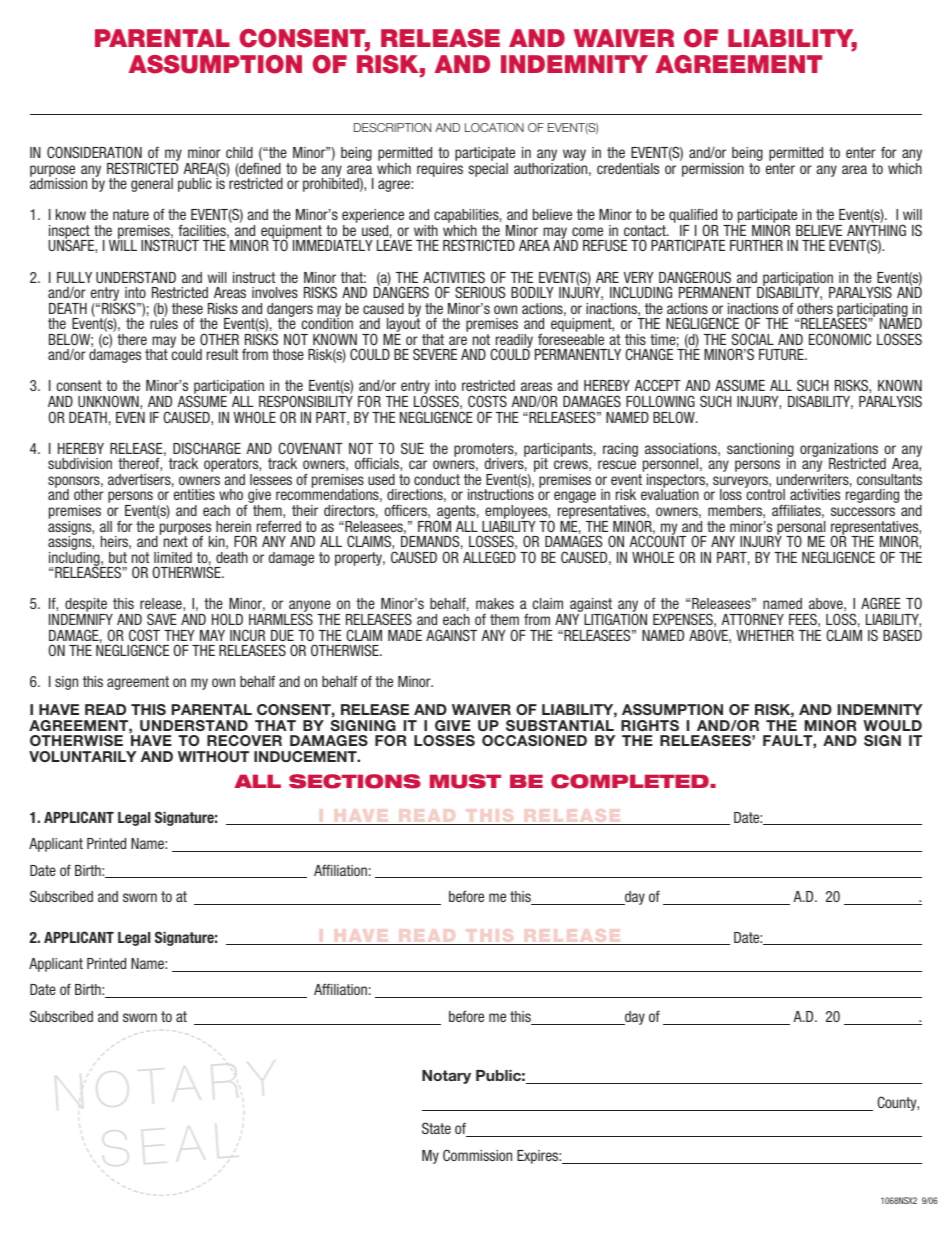 Image resolution: width=952 pixels, height=1233 pixels. I want to click on special, so click(488, 168).
